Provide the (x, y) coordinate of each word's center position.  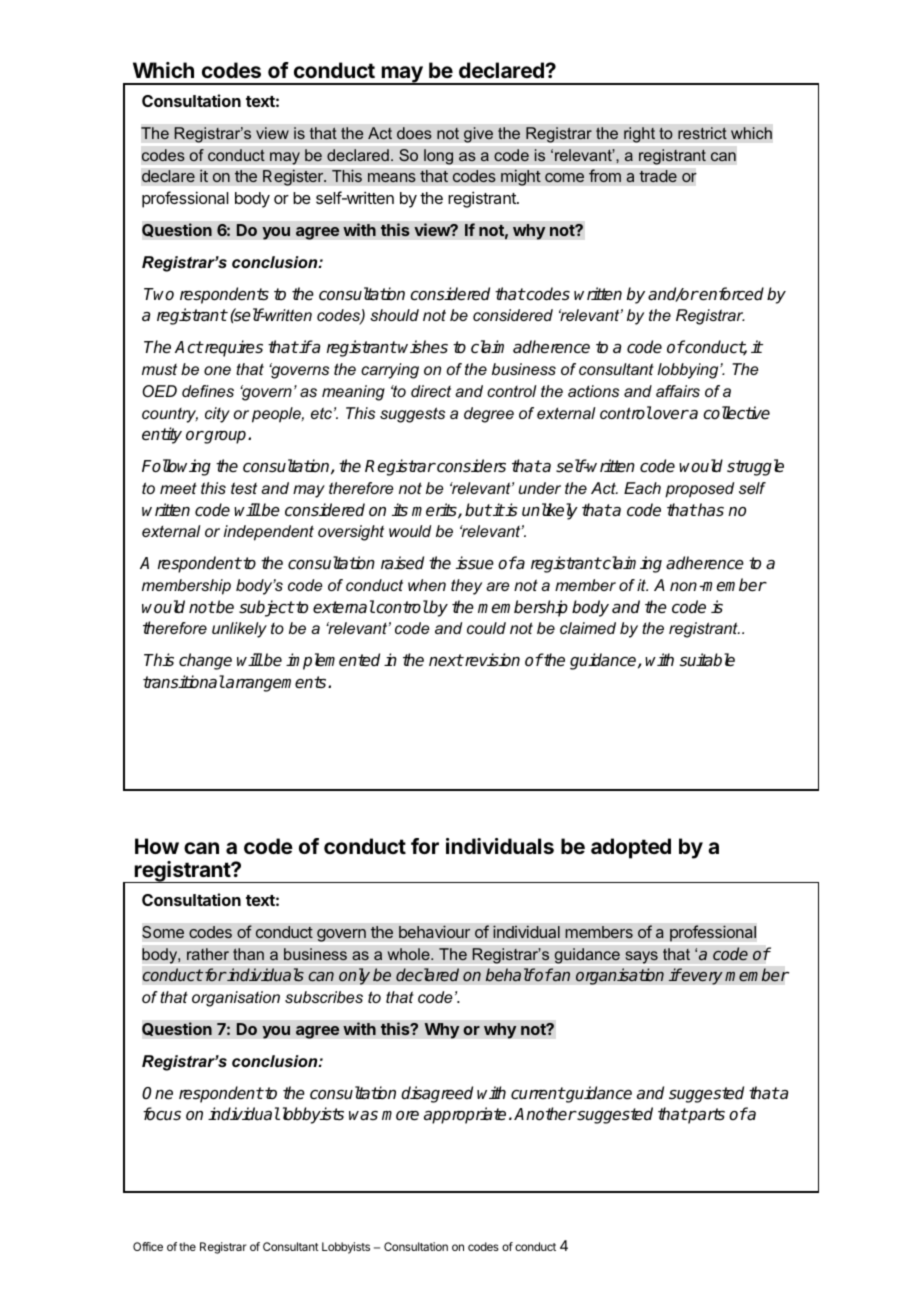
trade (658, 176)
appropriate (465, 1115)
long (438, 157)
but (478, 510)
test (244, 488)
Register (294, 177)
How (157, 846)
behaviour (434, 932)
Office (148, 1246)
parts (706, 1116)
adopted (631, 848)
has (710, 510)
